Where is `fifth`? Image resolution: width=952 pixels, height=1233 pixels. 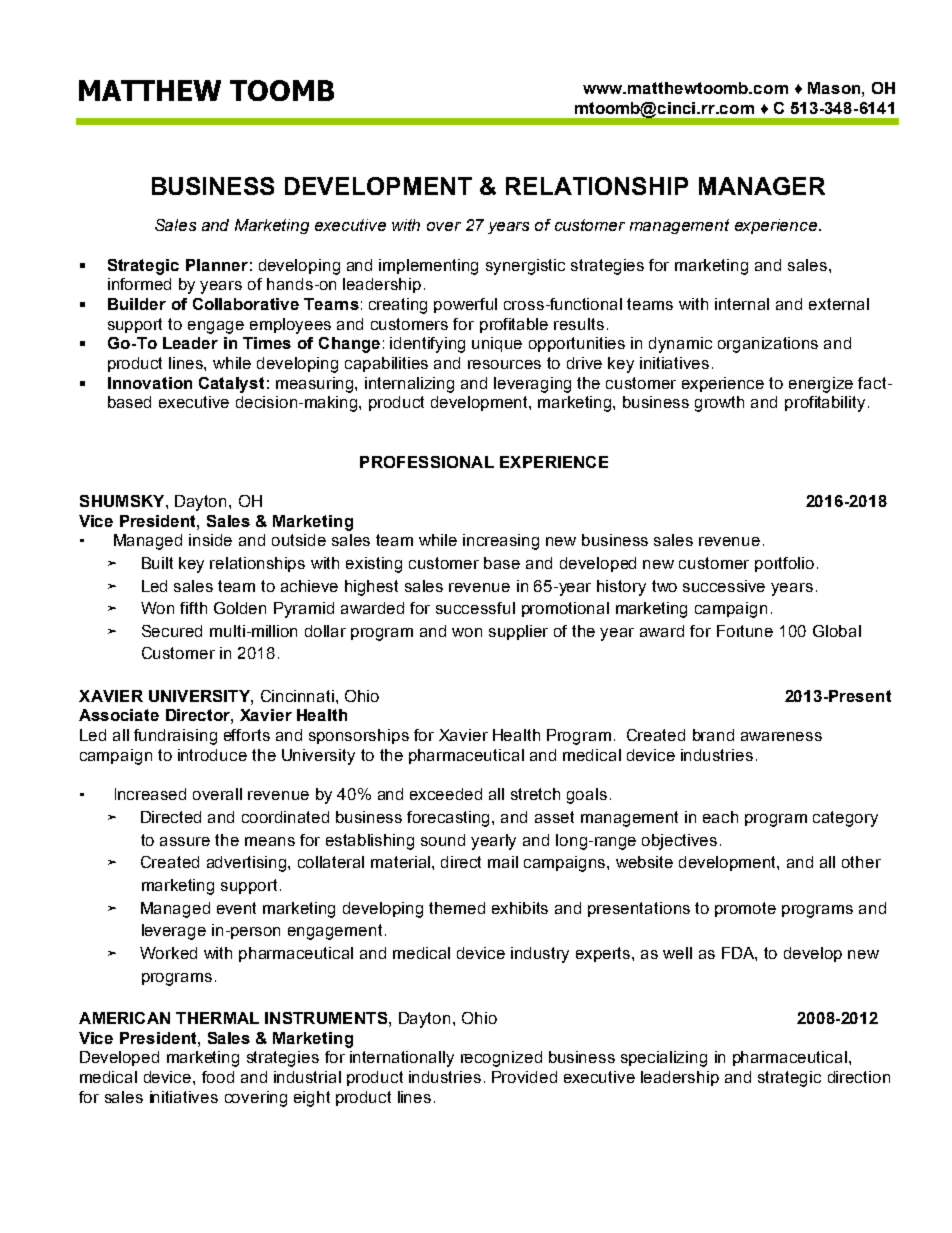 fifth is located at coordinates (193, 608).
